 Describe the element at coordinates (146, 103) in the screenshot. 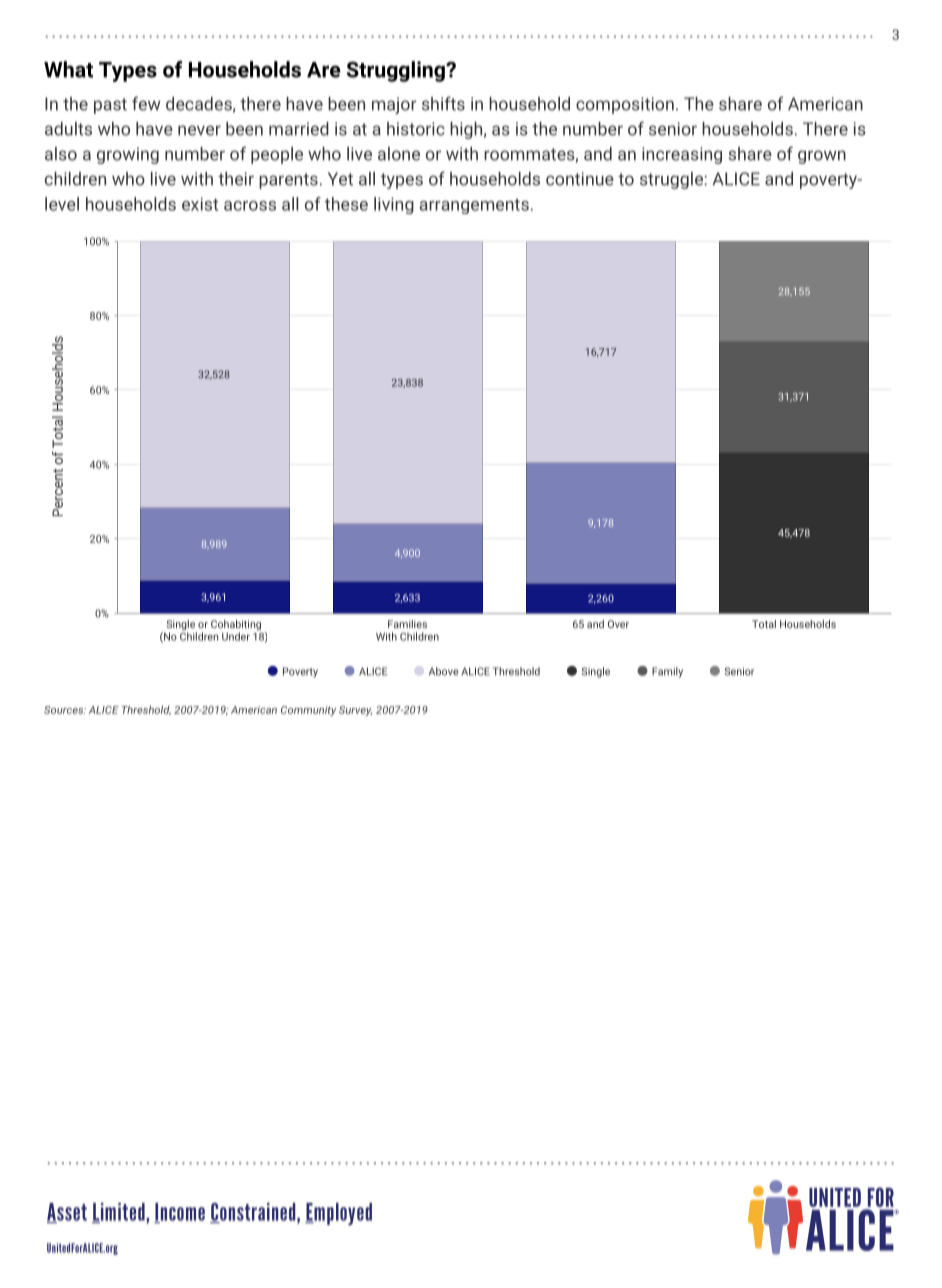

I see `few` at that location.
